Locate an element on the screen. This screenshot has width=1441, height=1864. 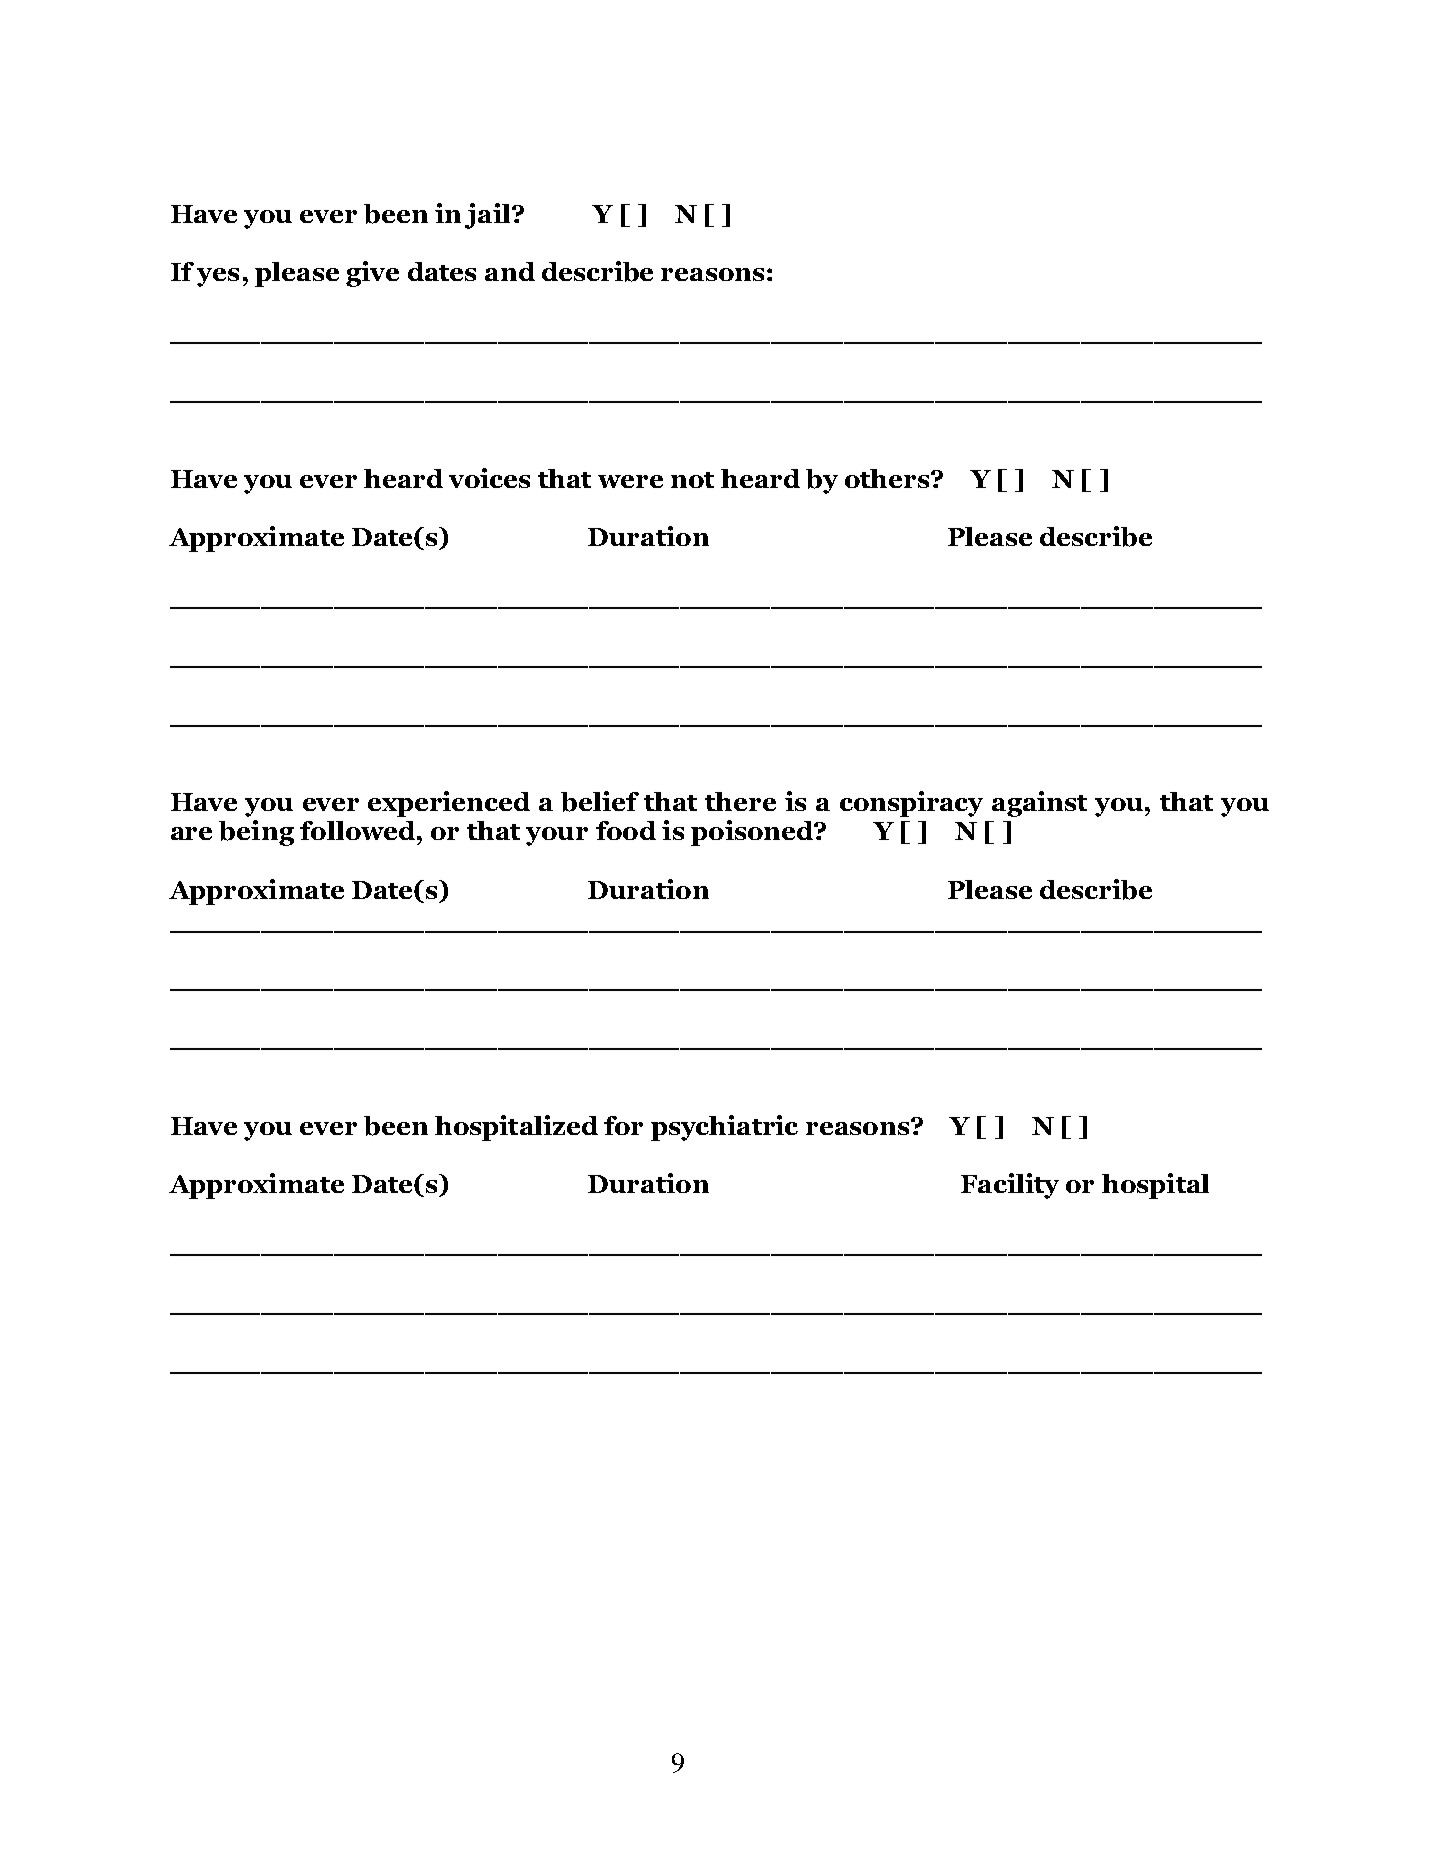
and is located at coordinates (510, 271).
